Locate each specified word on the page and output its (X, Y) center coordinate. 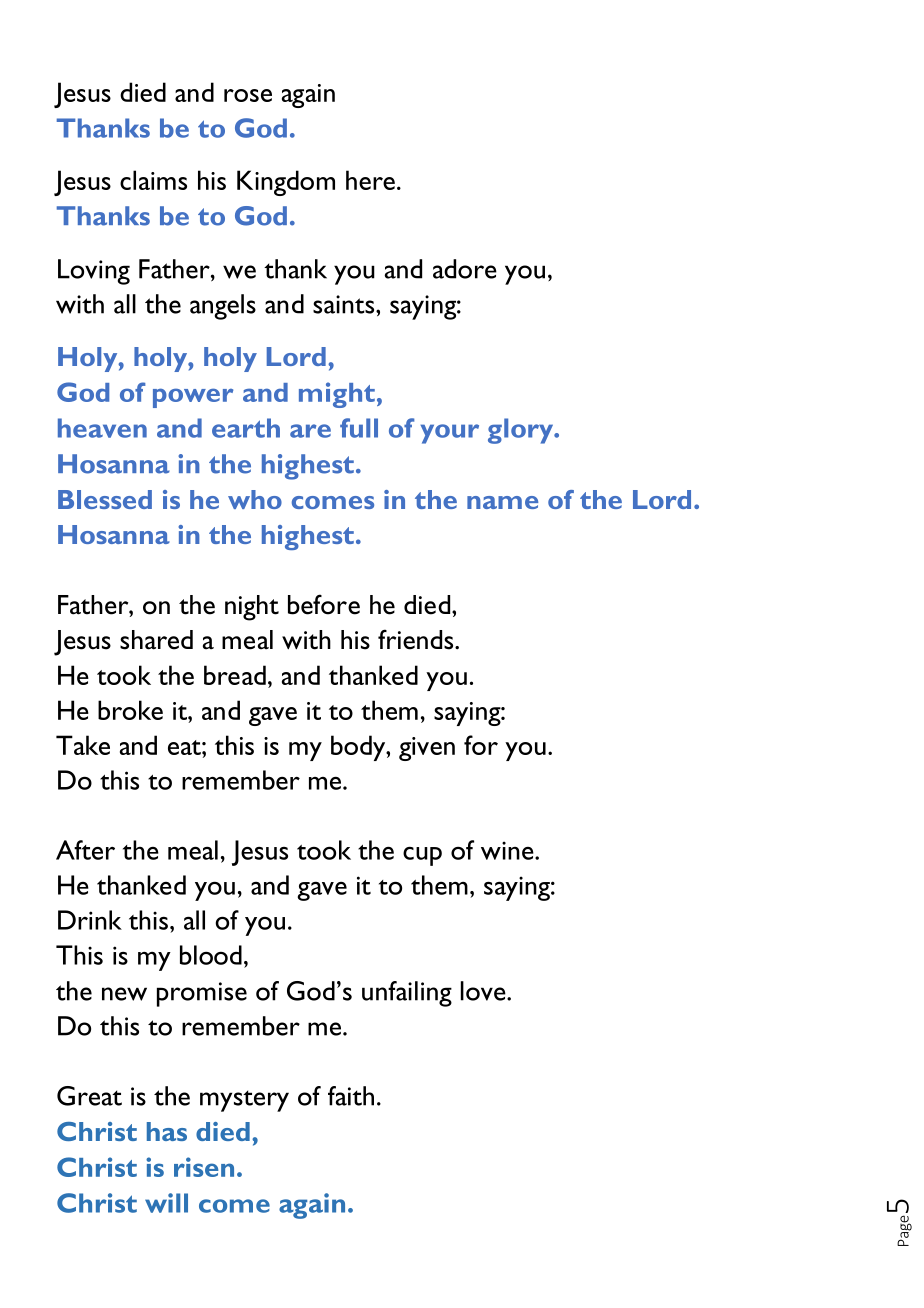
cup (422, 856)
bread (235, 675)
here (370, 180)
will (166, 1203)
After (85, 850)
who (255, 499)
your (450, 434)
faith (351, 1096)
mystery (244, 1101)
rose (248, 95)
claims (153, 180)
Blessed (105, 499)
